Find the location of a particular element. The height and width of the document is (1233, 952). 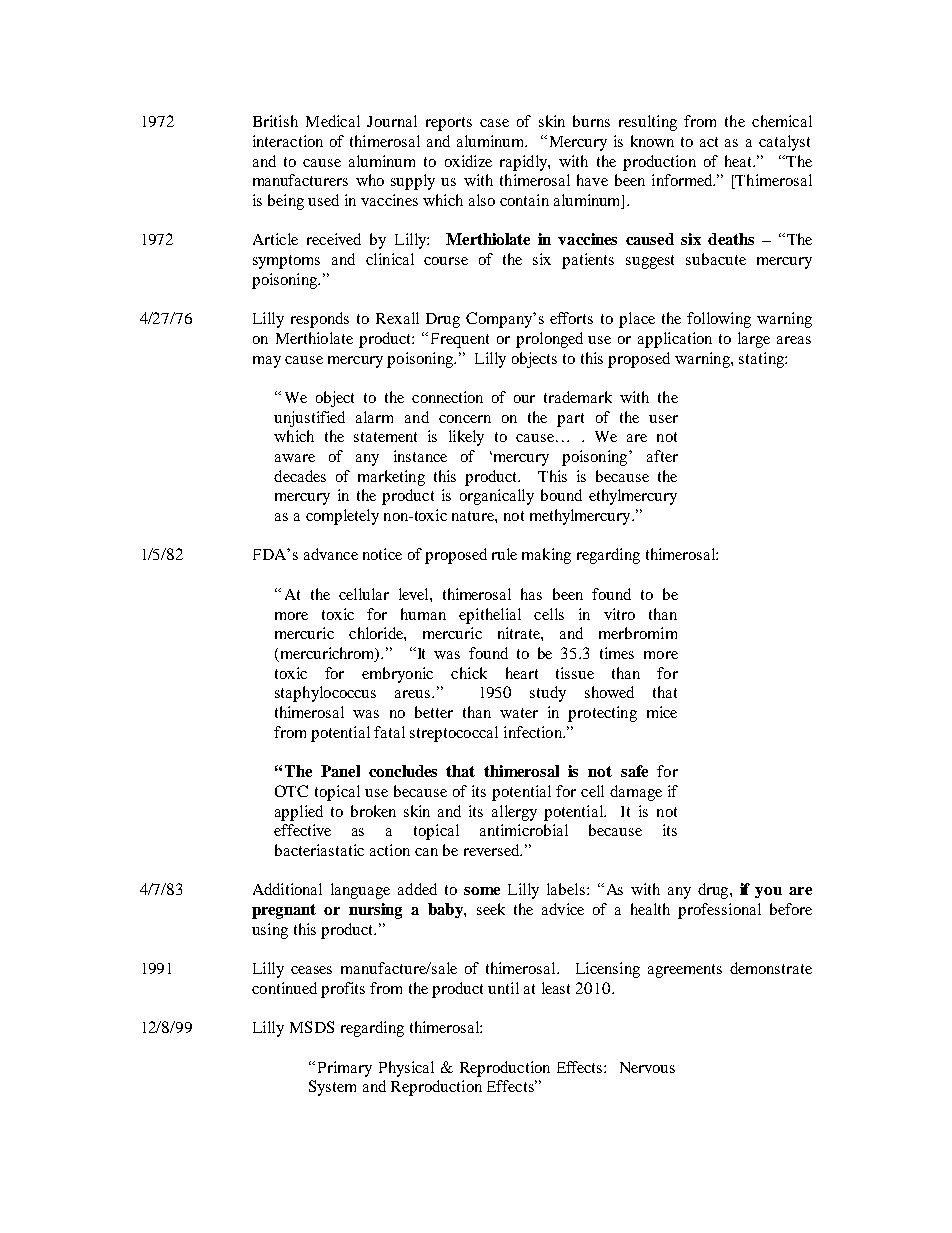

least is located at coordinates (556, 988).
